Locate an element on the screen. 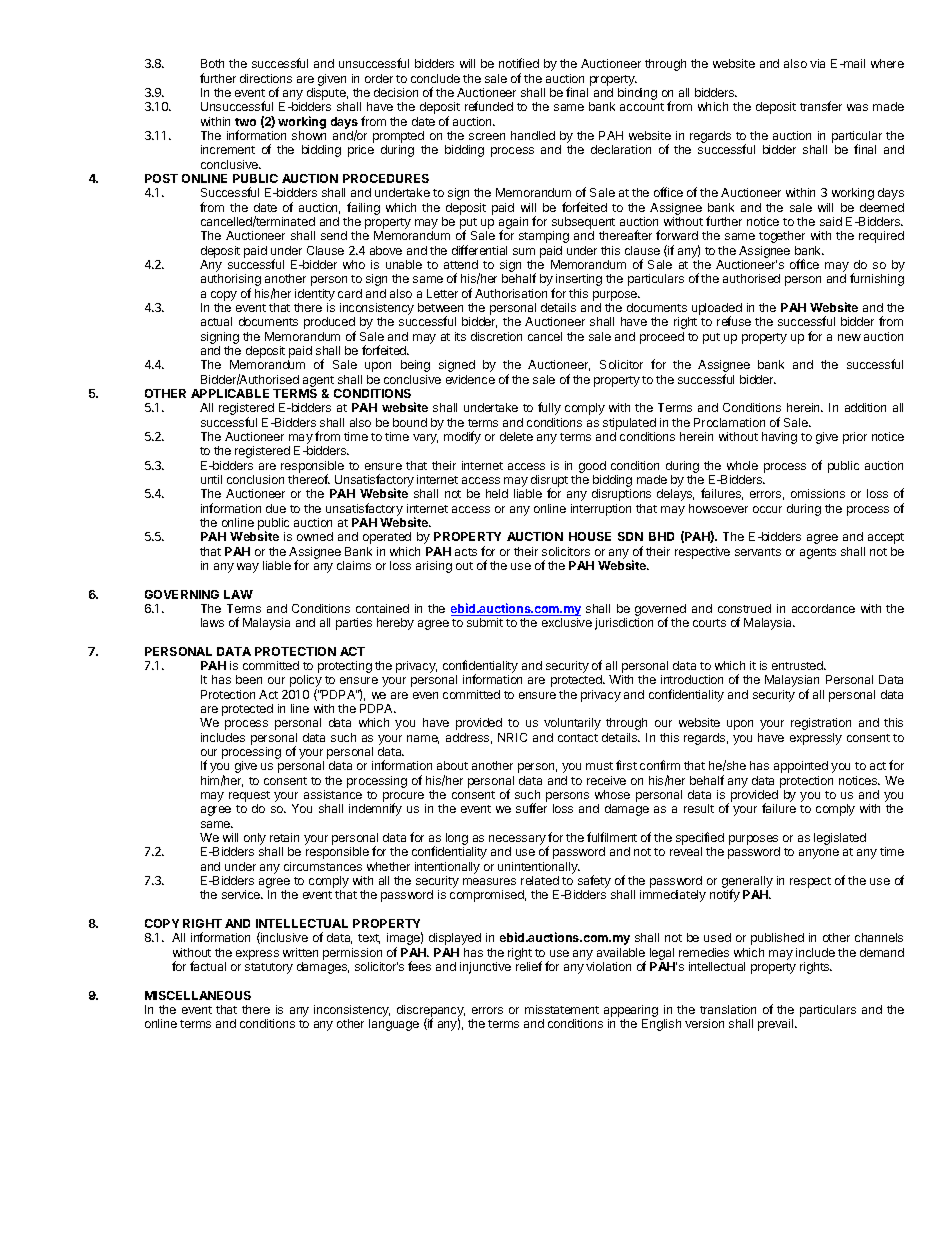 This screenshot has width=952, height=1233. directions is located at coordinates (266, 78).
